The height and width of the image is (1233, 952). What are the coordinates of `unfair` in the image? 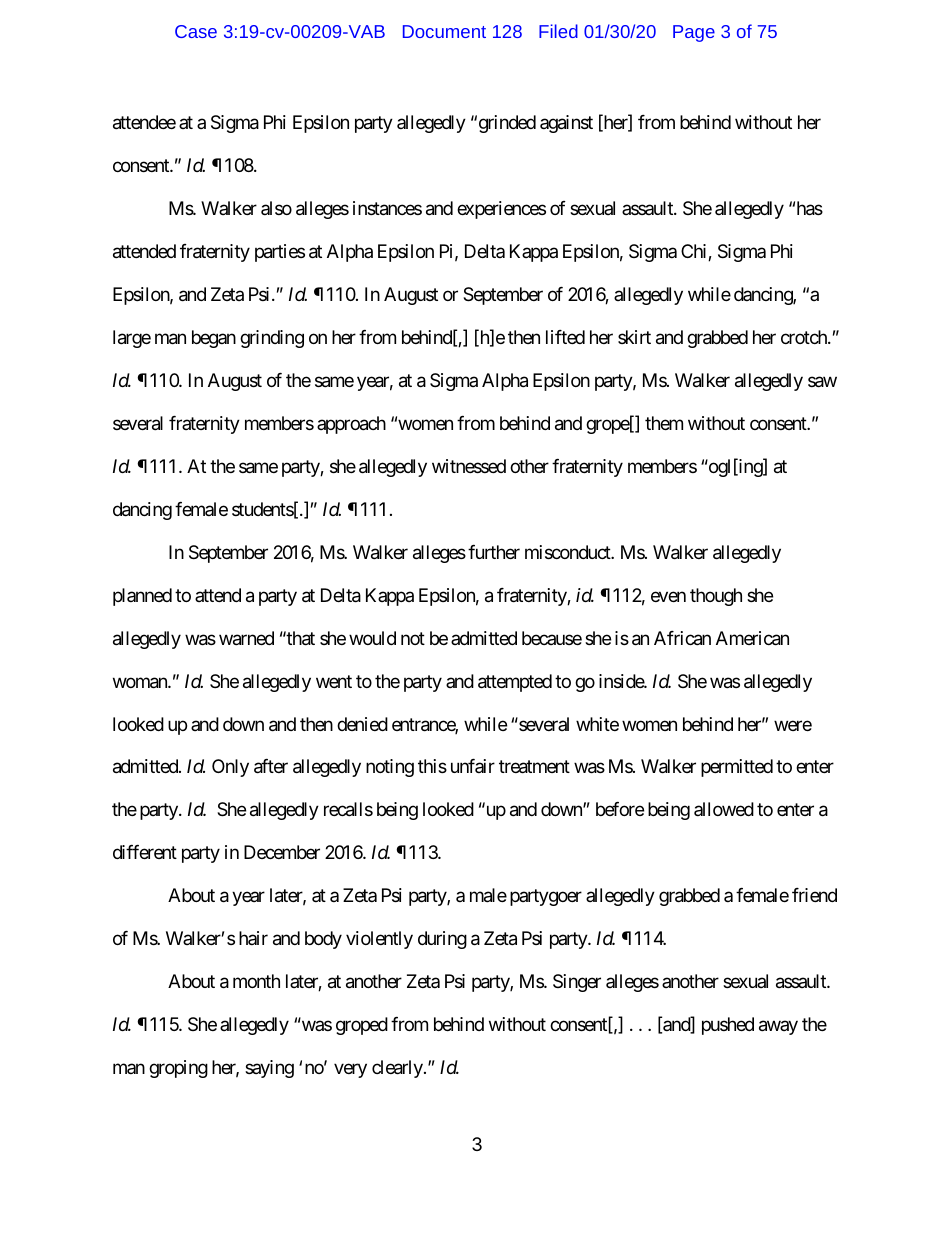 It's located at (473, 766).
